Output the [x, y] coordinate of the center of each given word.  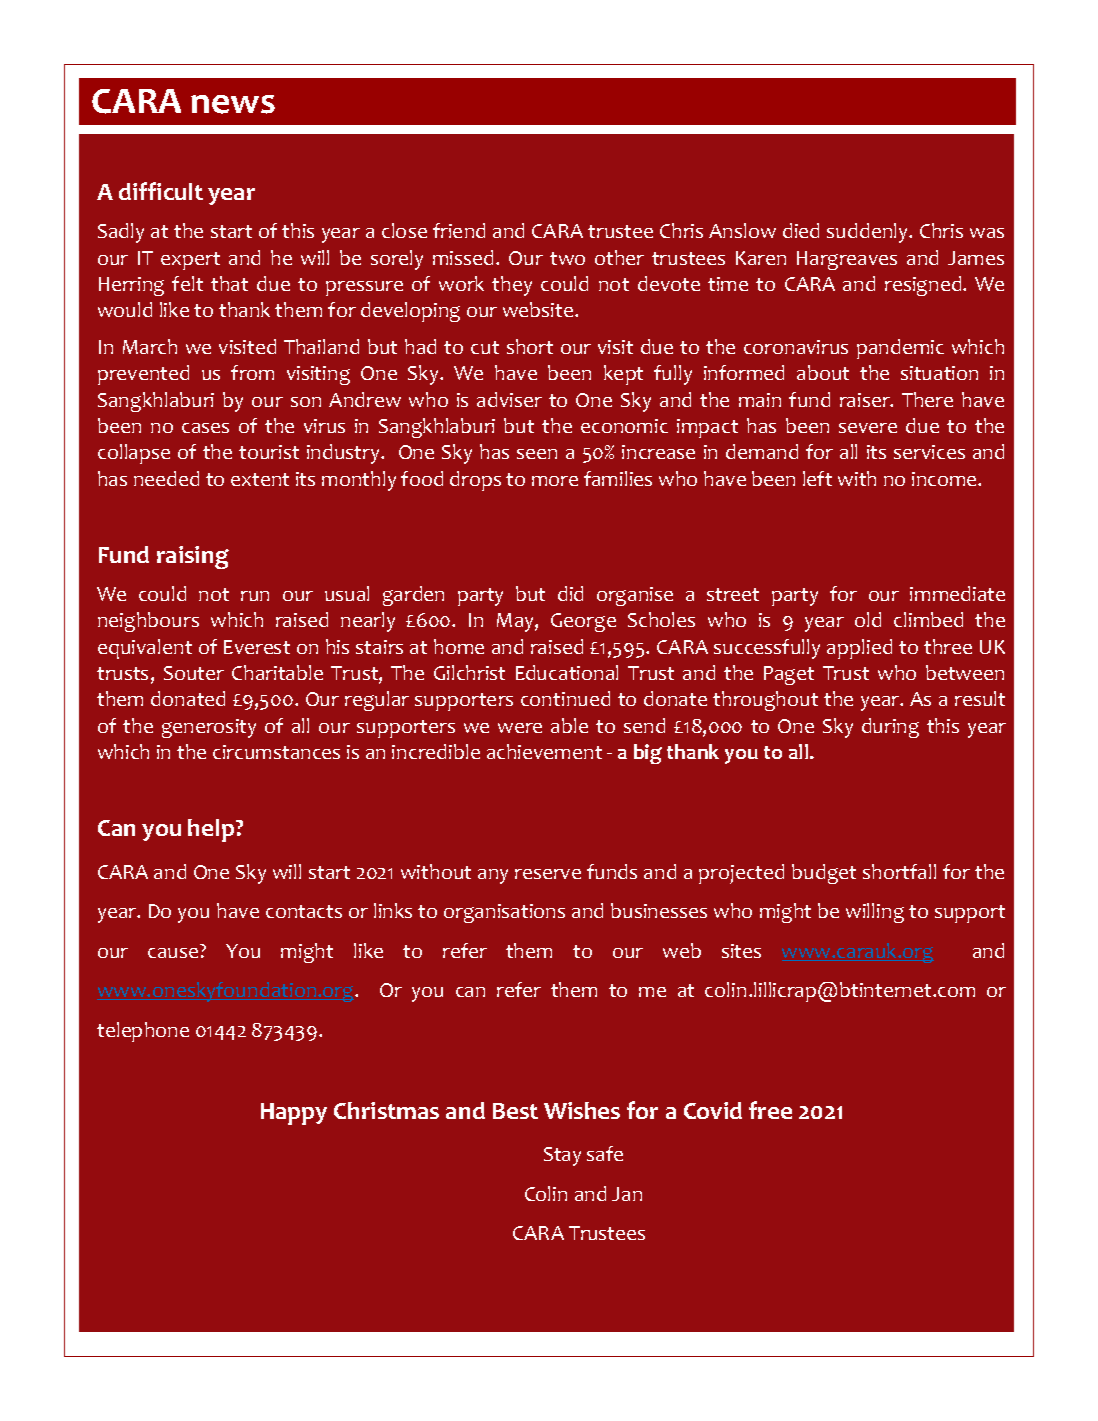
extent [260, 479]
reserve [548, 874]
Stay [562, 1156]
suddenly [869, 233]
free [770, 1110]
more [555, 481]
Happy [294, 1114]
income [945, 479]
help [212, 830]
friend [459, 230]
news [233, 104]
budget [824, 874]
